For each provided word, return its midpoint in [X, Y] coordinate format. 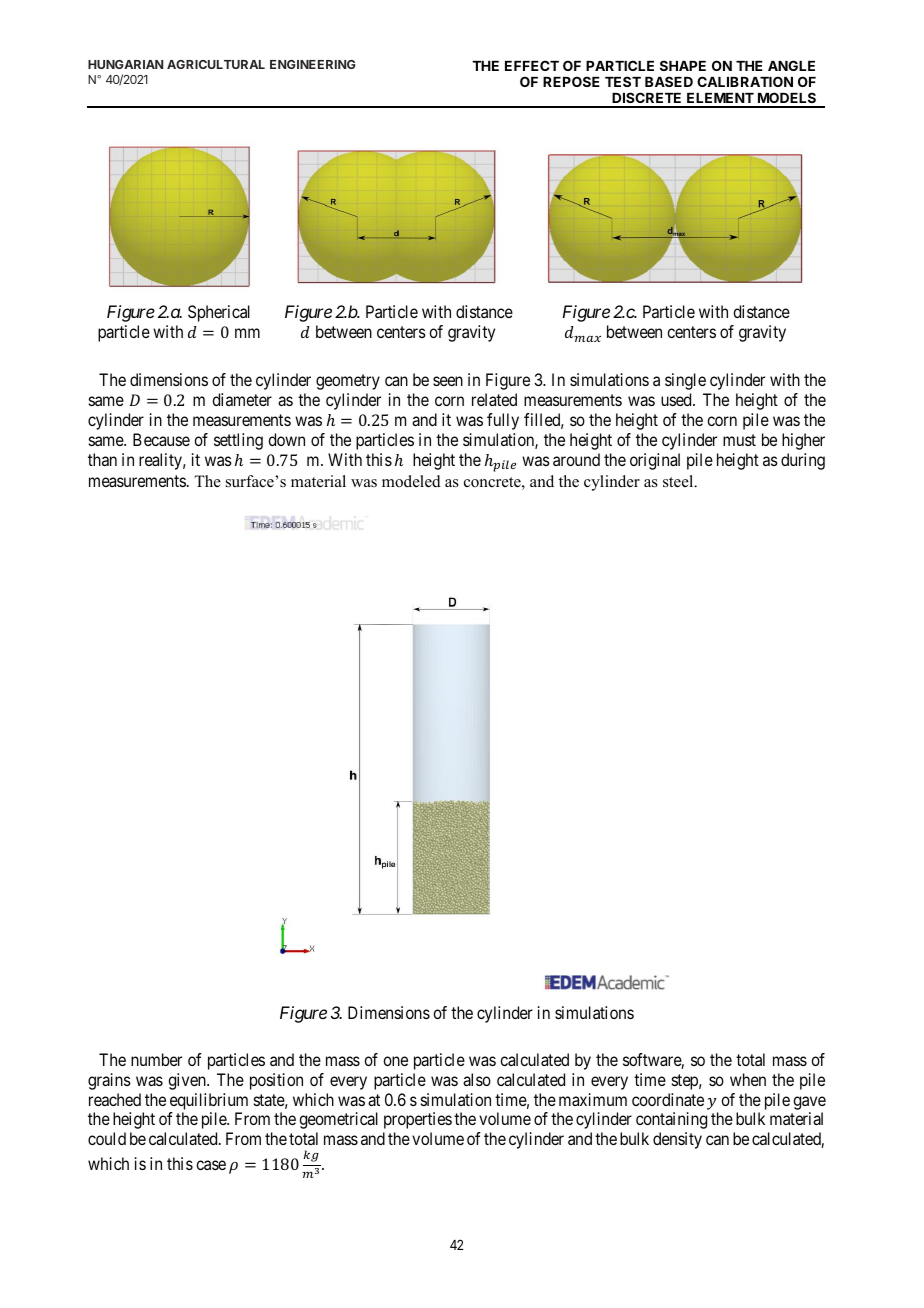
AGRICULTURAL [216, 64]
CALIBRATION [745, 81]
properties [418, 1120]
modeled [411, 481]
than [102, 459]
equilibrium [209, 1101]
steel [679, 481]
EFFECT [532, 65]
